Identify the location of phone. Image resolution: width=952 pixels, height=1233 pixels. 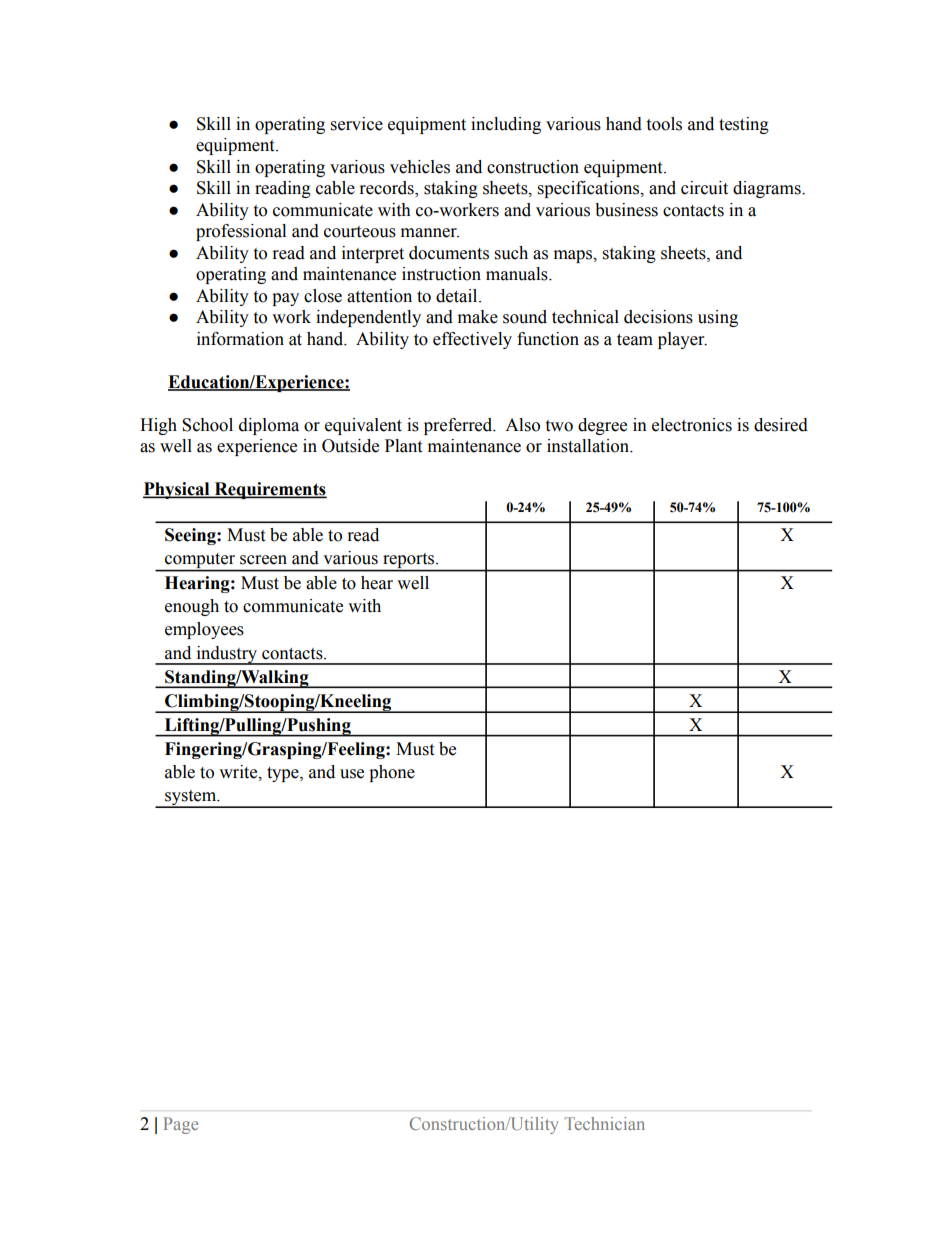
(392, 773).
